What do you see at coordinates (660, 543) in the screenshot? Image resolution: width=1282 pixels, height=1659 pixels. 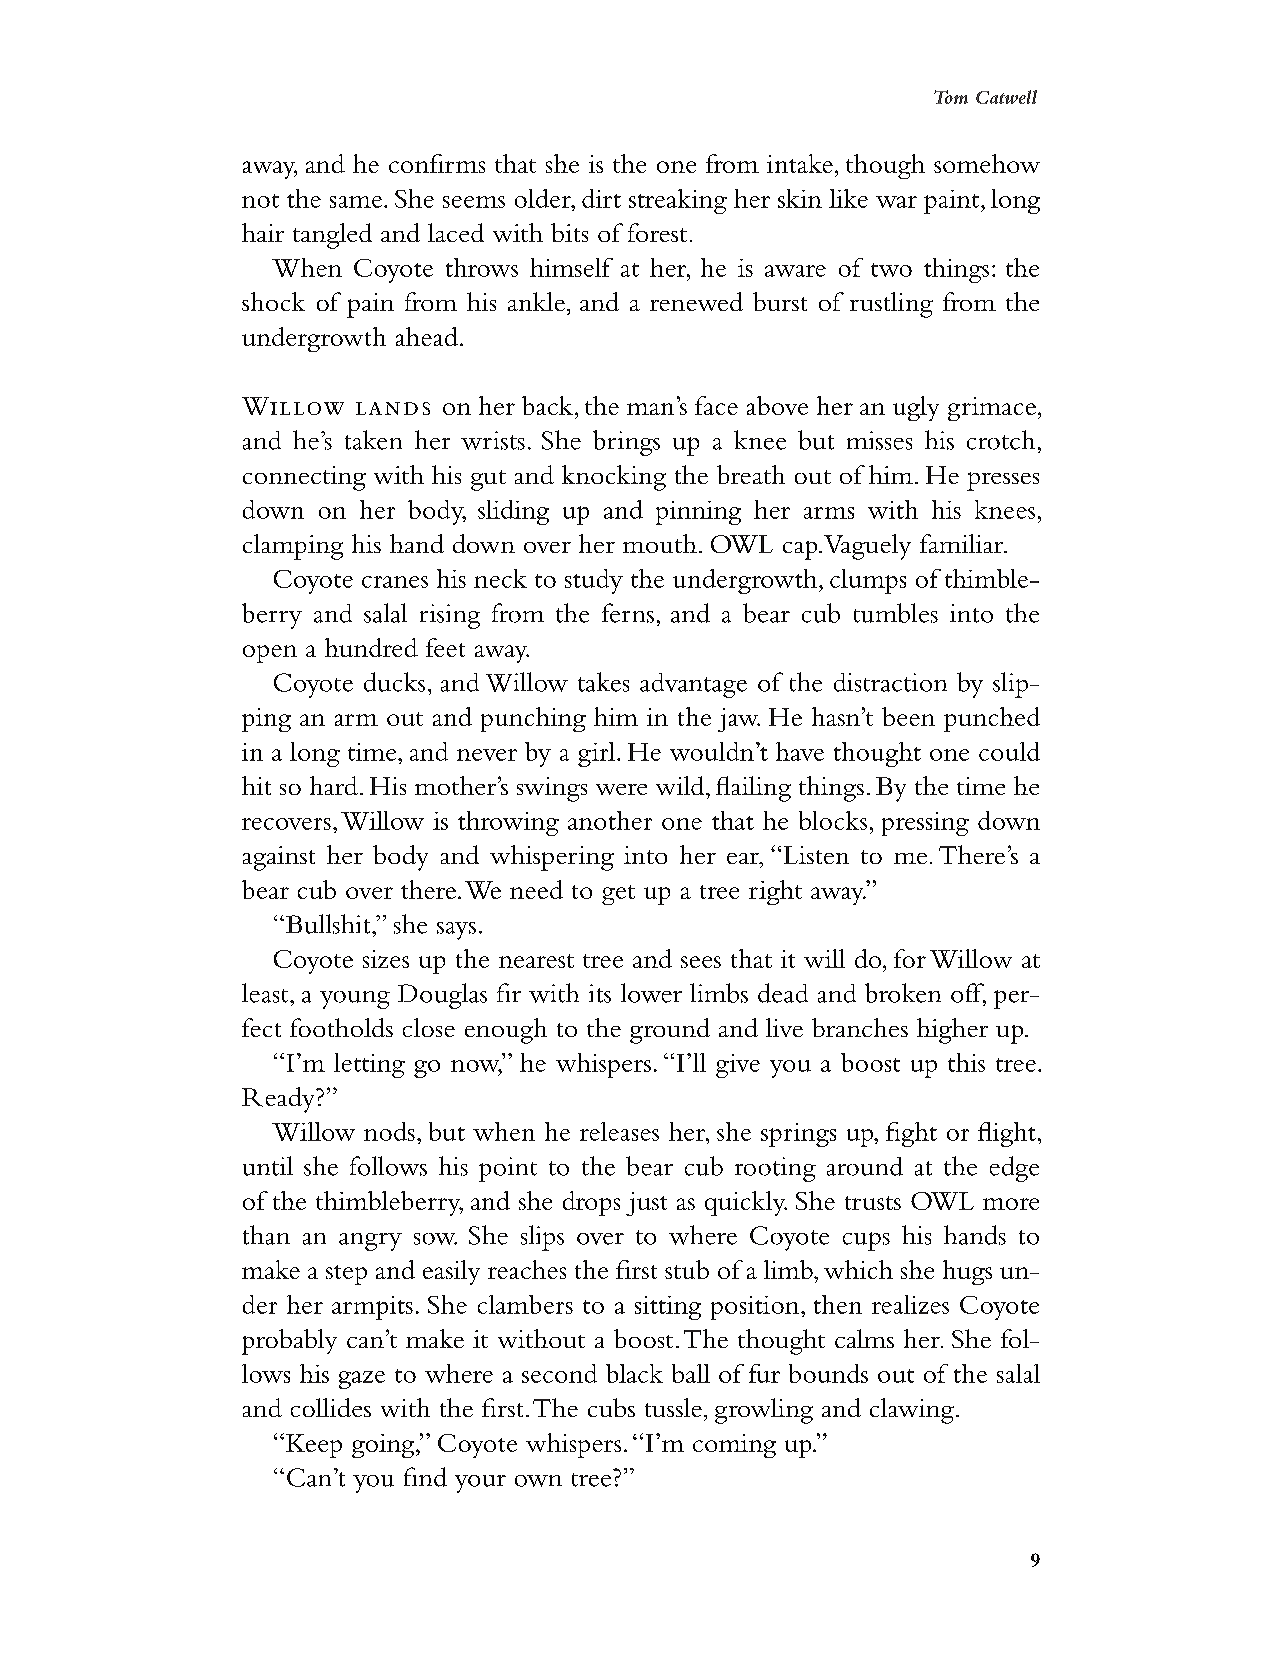 I see `mouth` at bounding box center [660, 543].
